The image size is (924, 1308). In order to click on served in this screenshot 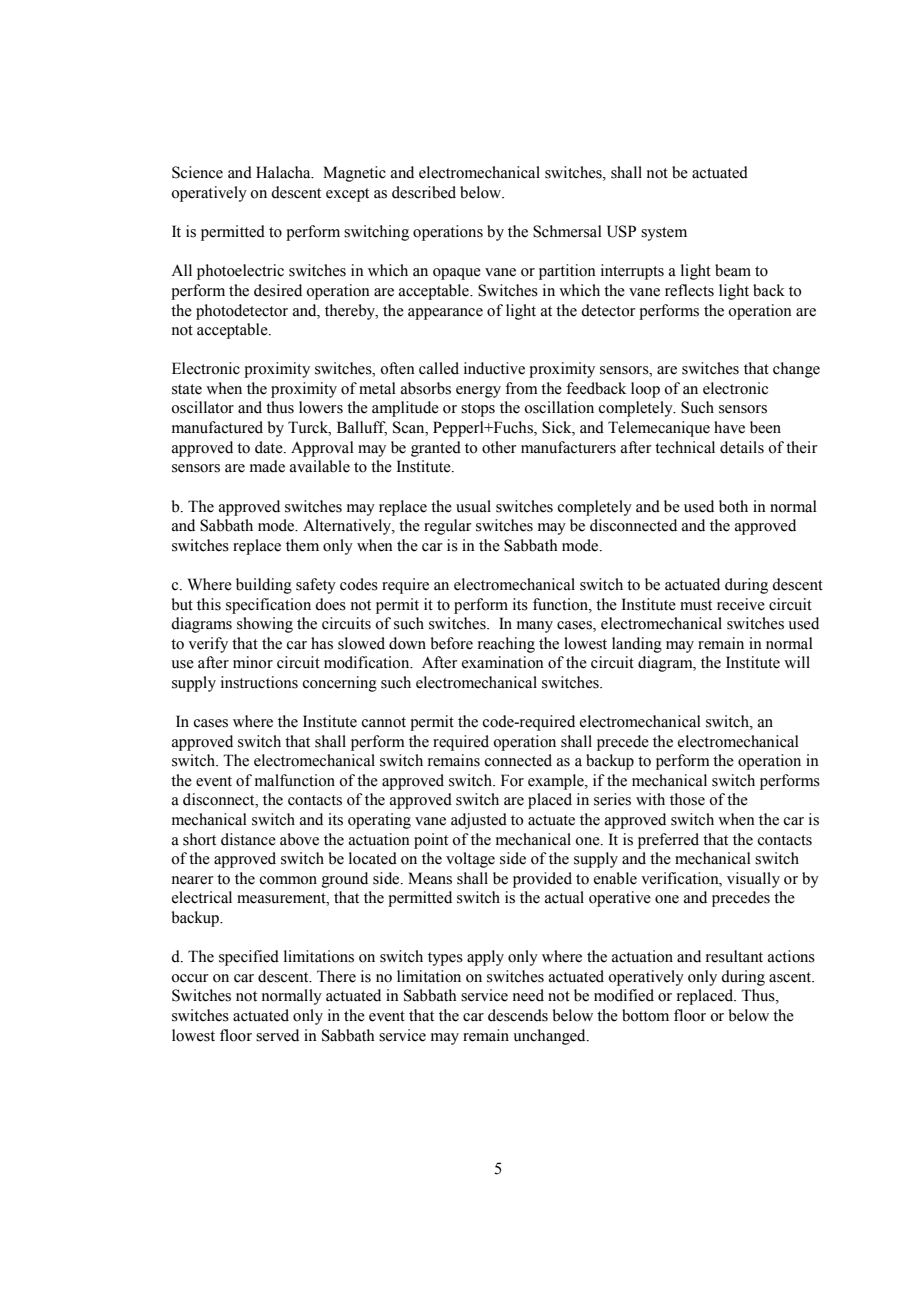, I will do `click(277, 1035)`.
